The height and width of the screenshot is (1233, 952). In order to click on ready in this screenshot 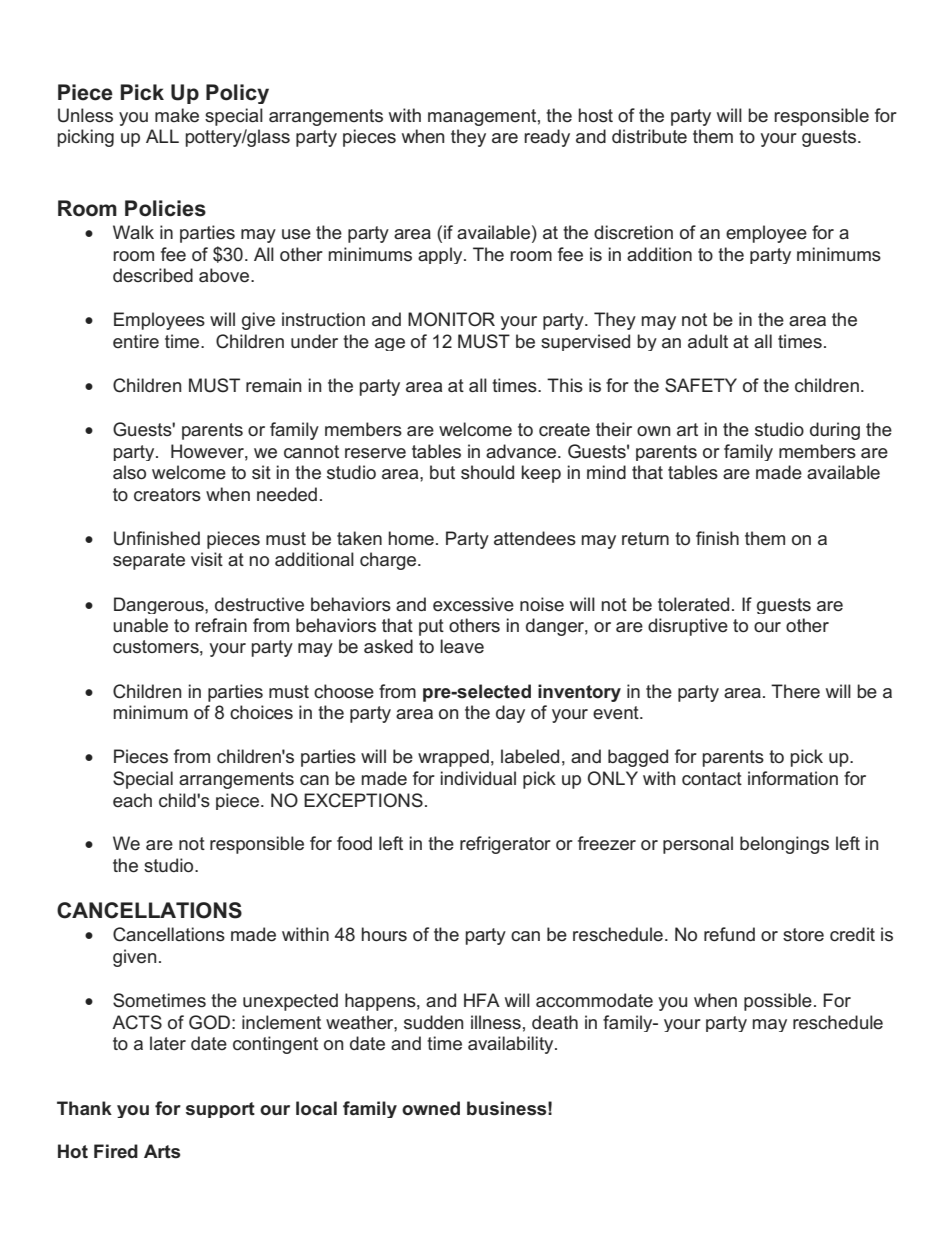, I will do `click(547, 138)`.
